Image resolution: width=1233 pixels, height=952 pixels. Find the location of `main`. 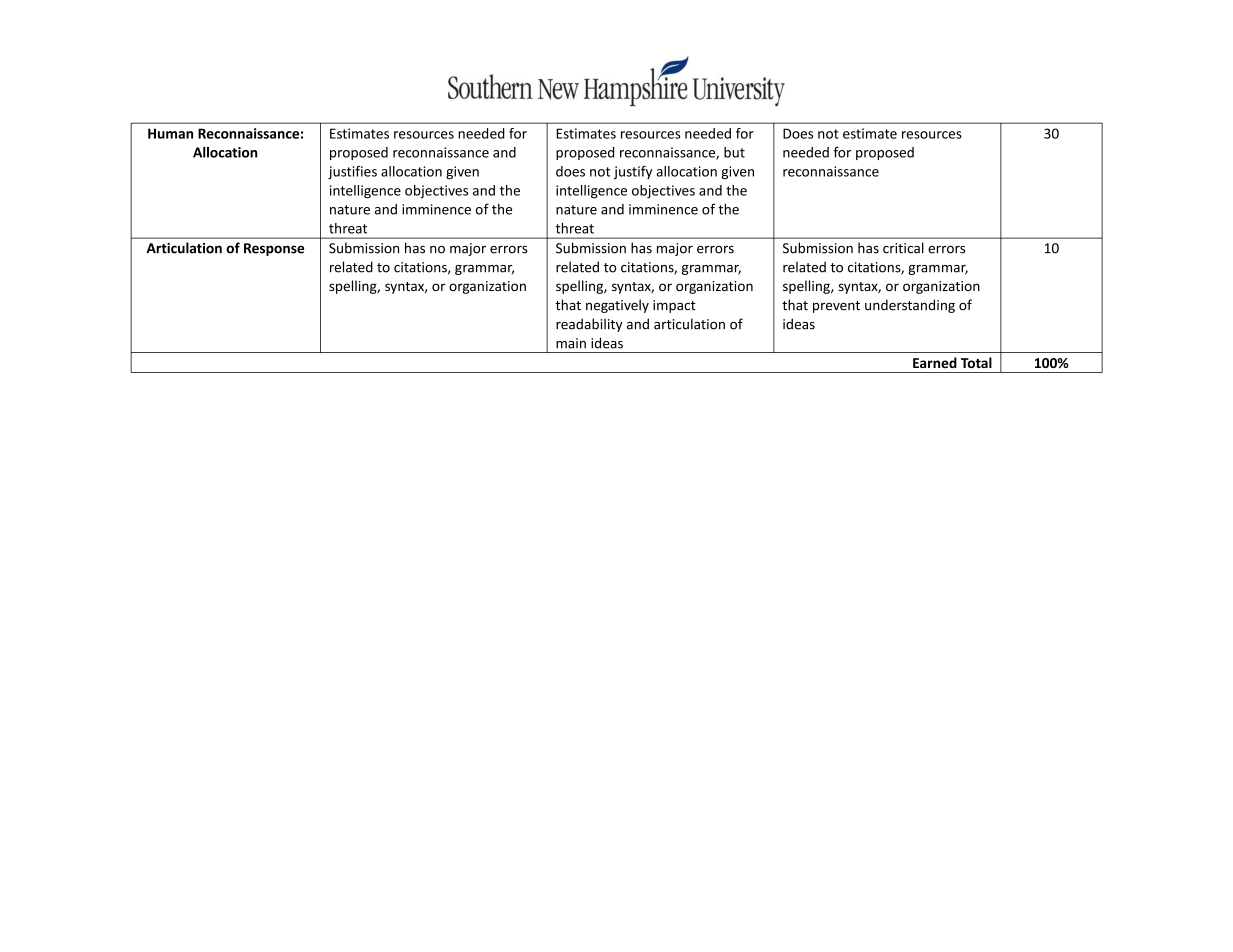

main is located at coordinates (571, 343).
